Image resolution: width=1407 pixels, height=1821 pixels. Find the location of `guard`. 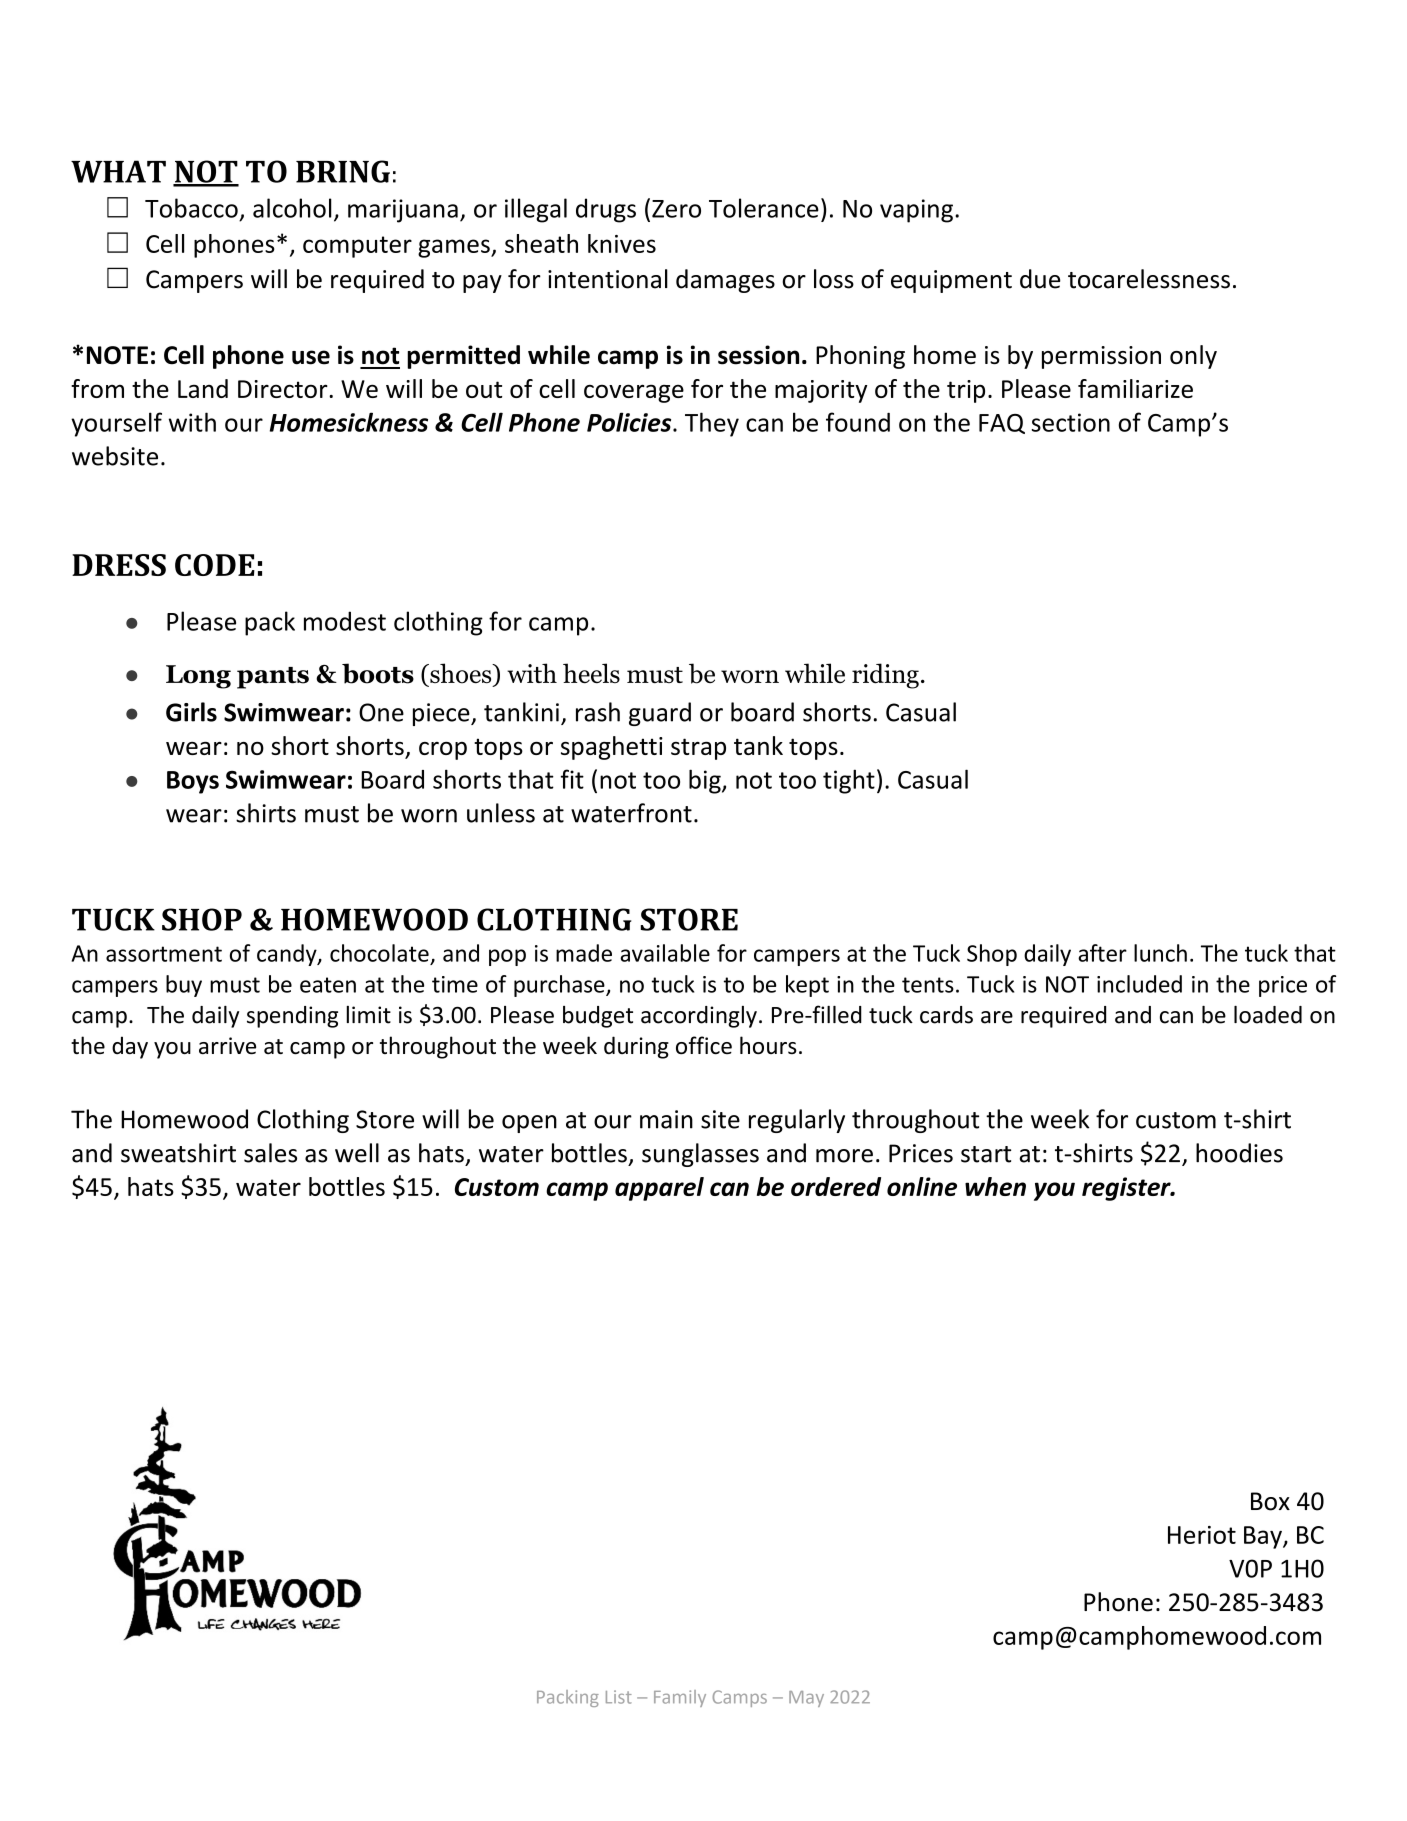

guard is located at coordinates (660, 714).
